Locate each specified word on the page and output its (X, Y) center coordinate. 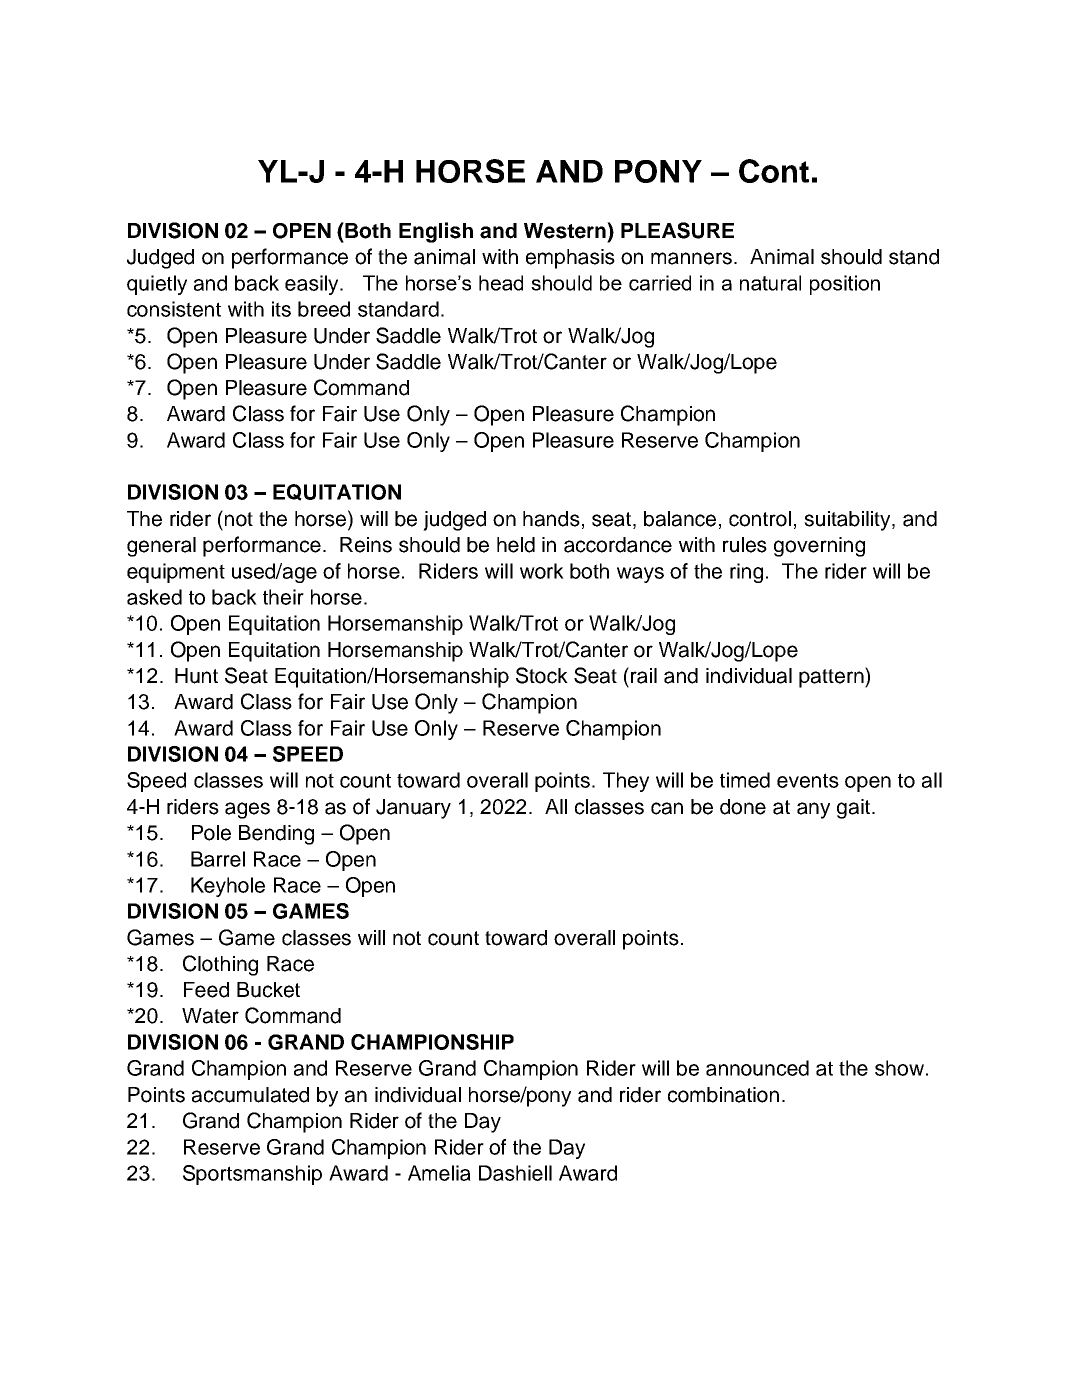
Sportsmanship (252, 1175)
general (161, 547)
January (413, 809)
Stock (542, 675)
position (845, 285)
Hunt (196, 676)
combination (723, 1095)
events (808, 780)
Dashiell (515, 1173)
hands (551, 519)
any (813, 810)
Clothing (220, 965)
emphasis (570, 259)
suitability (848, 521)
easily (313, 285)
